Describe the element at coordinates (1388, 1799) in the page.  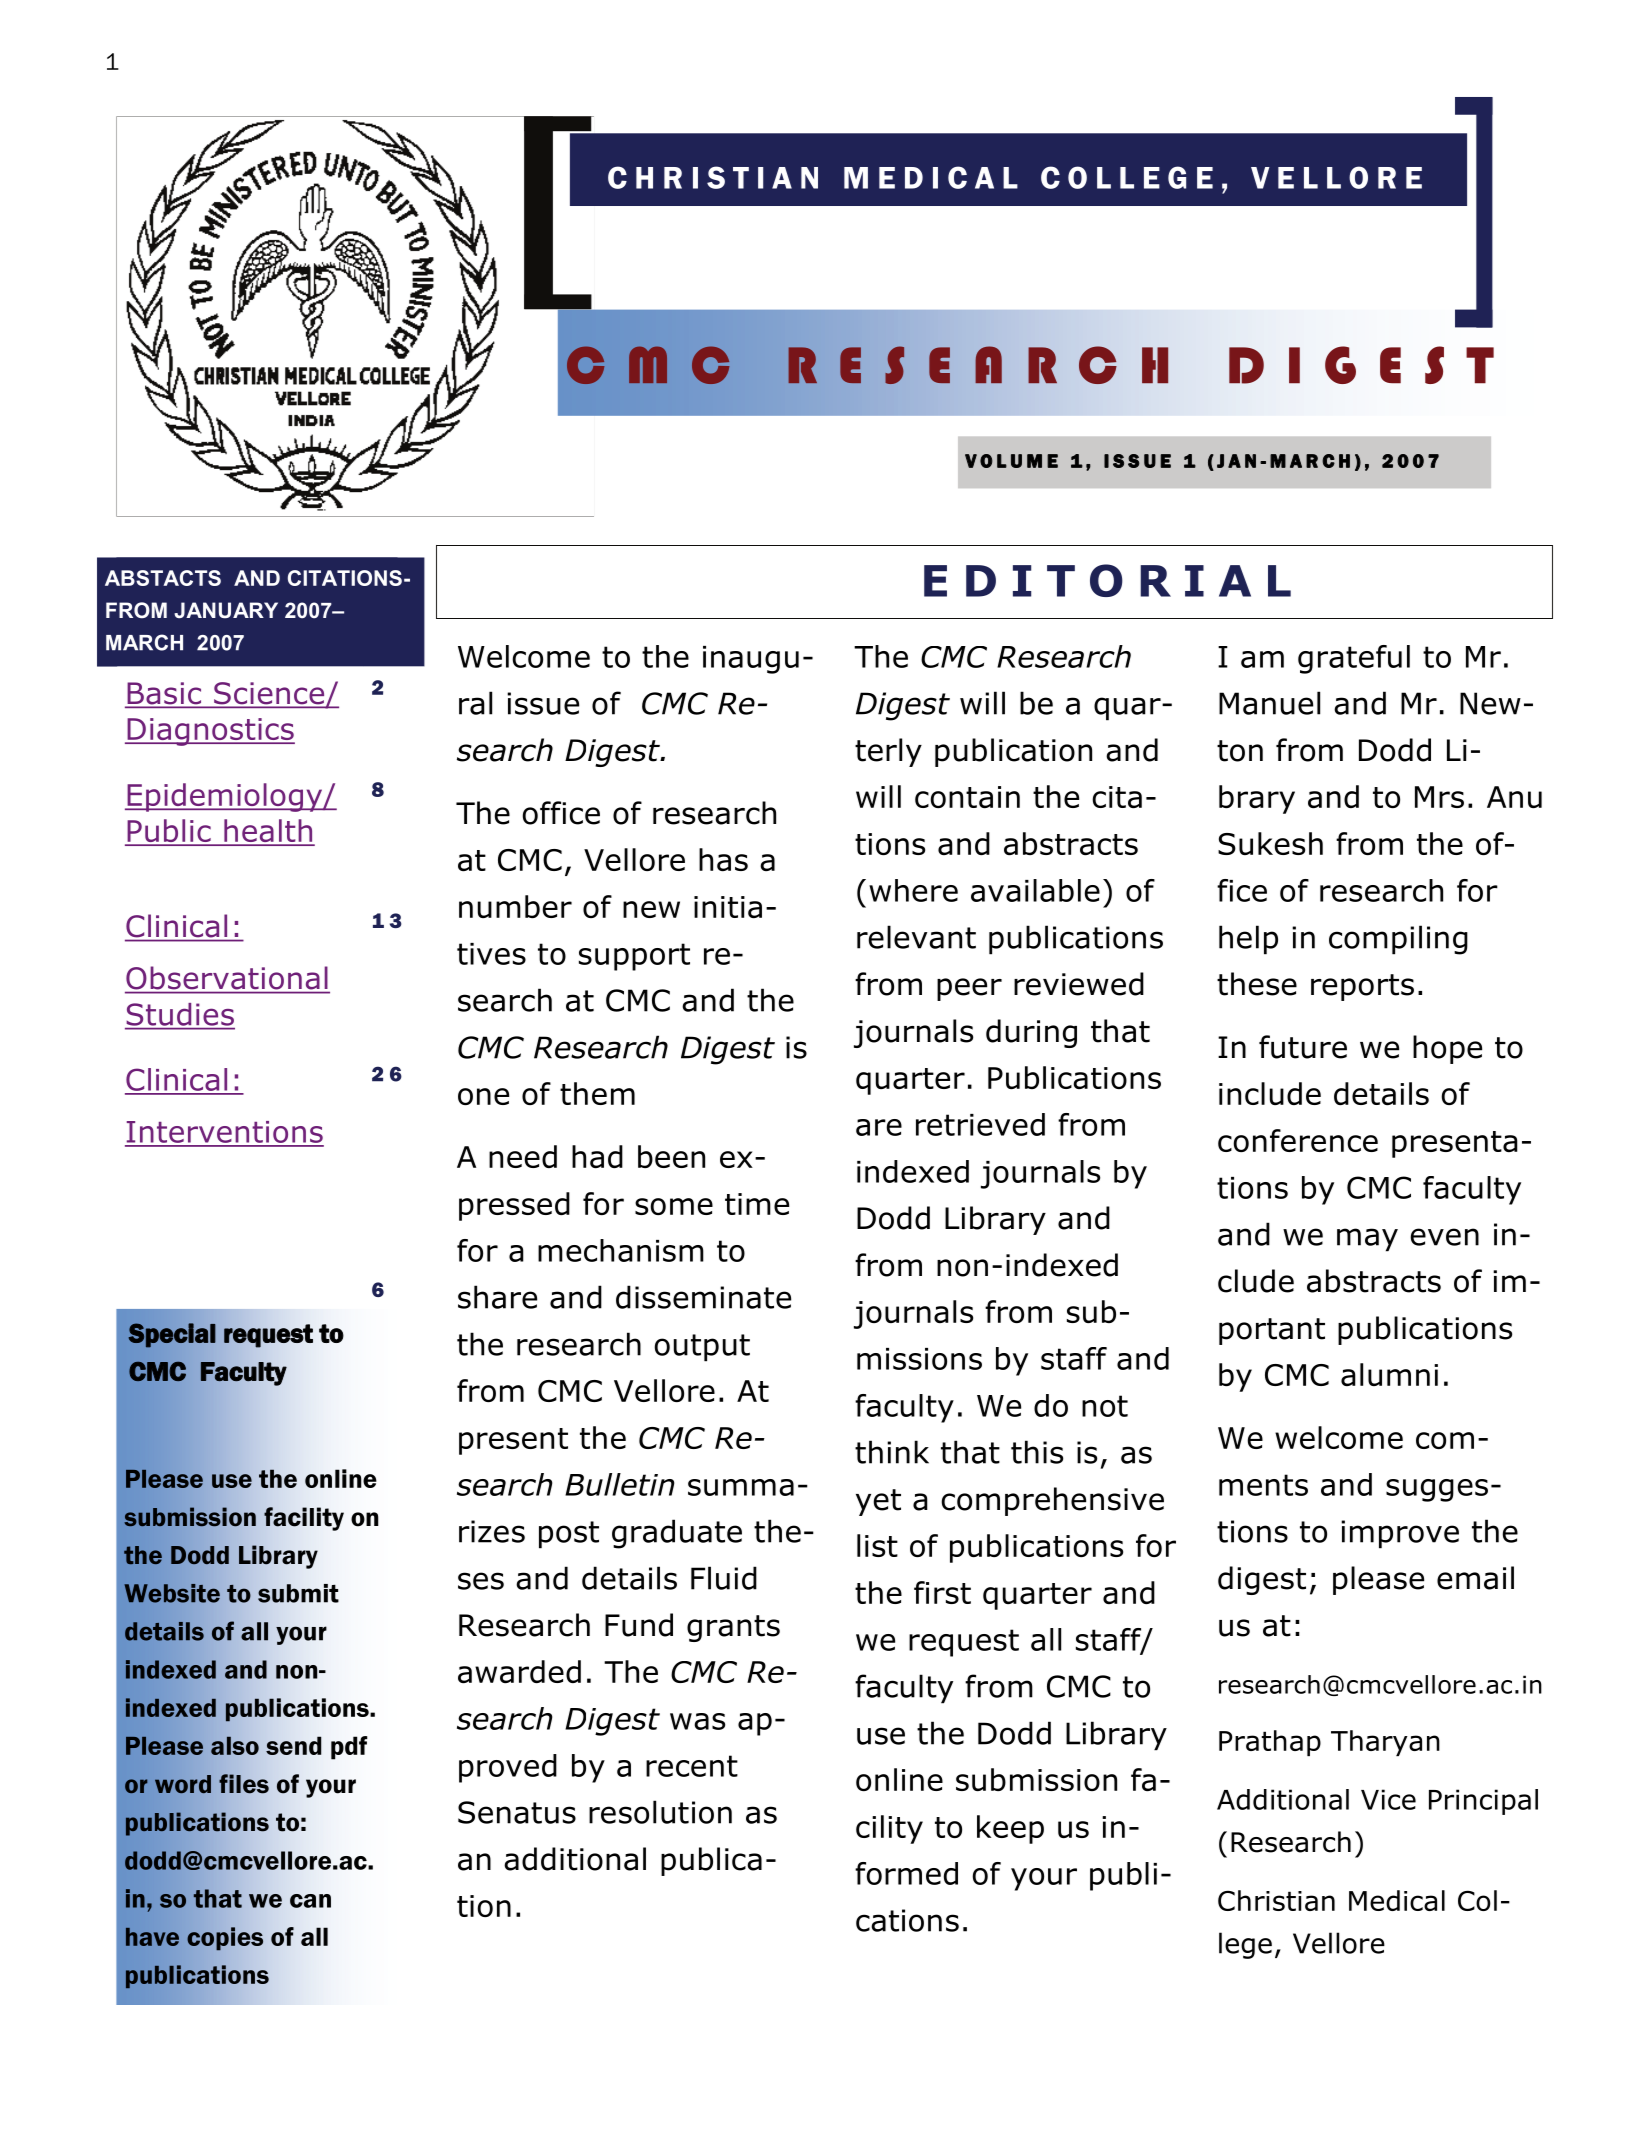
I see `Vice` at that location.
